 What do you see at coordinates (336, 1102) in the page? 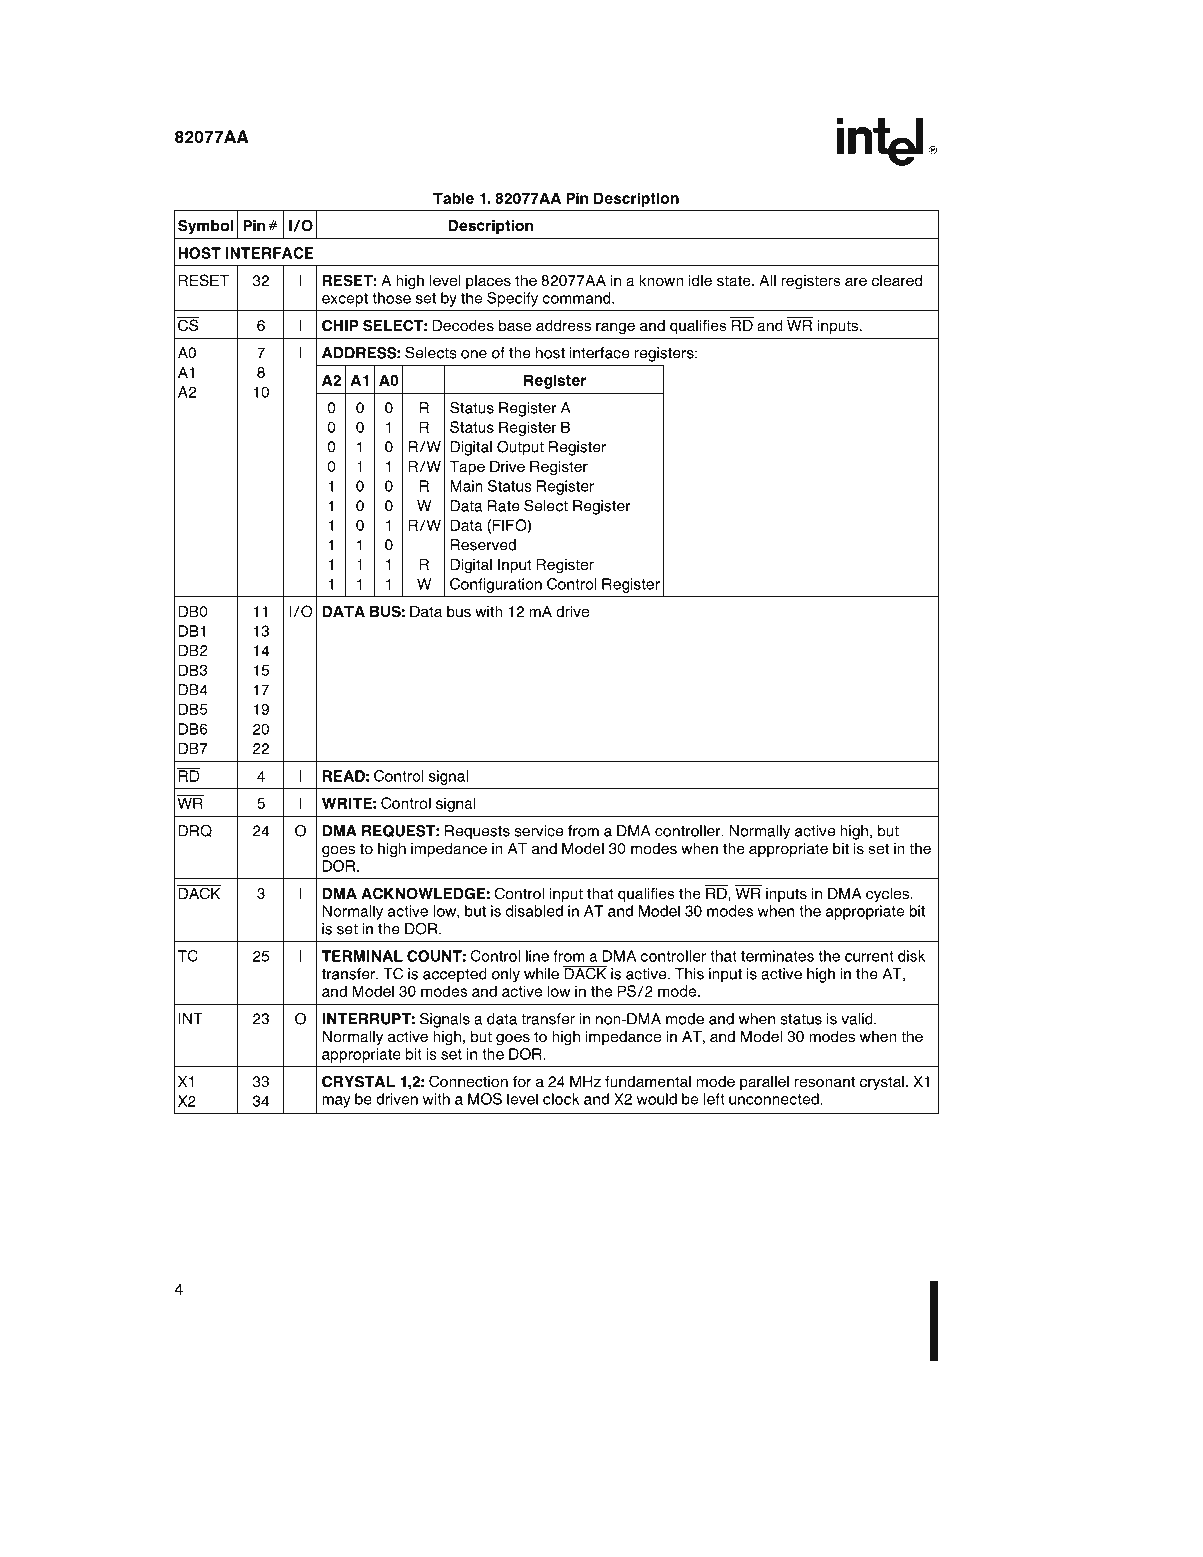
I see `may` at bounding box center [336, 1102].
